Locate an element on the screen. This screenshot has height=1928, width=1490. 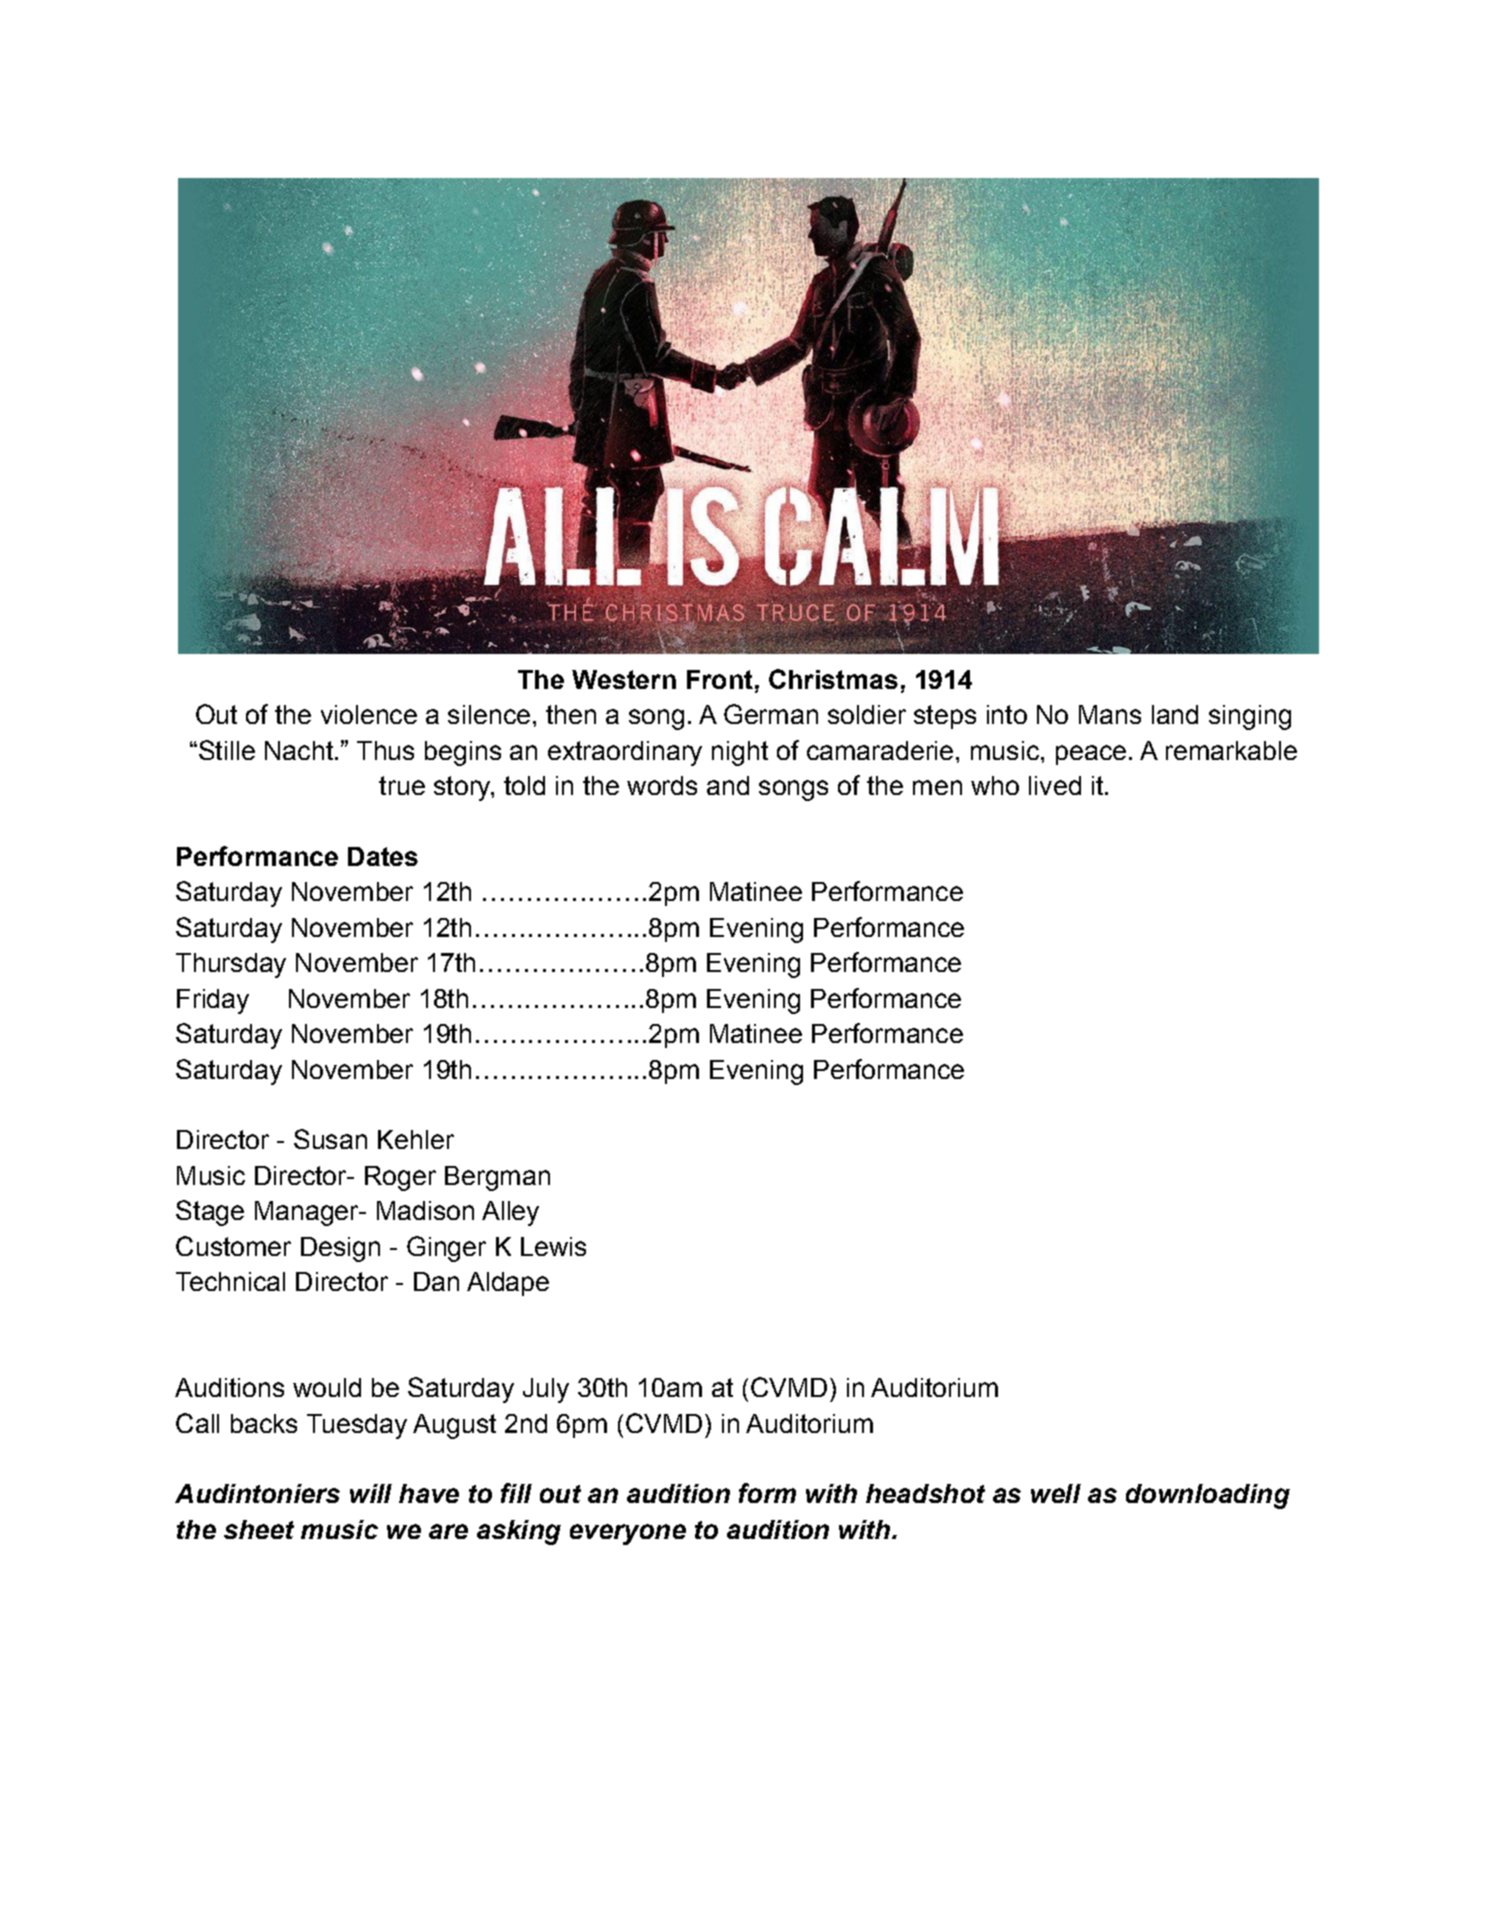
Susan is located at coordinates (330, 1139).
